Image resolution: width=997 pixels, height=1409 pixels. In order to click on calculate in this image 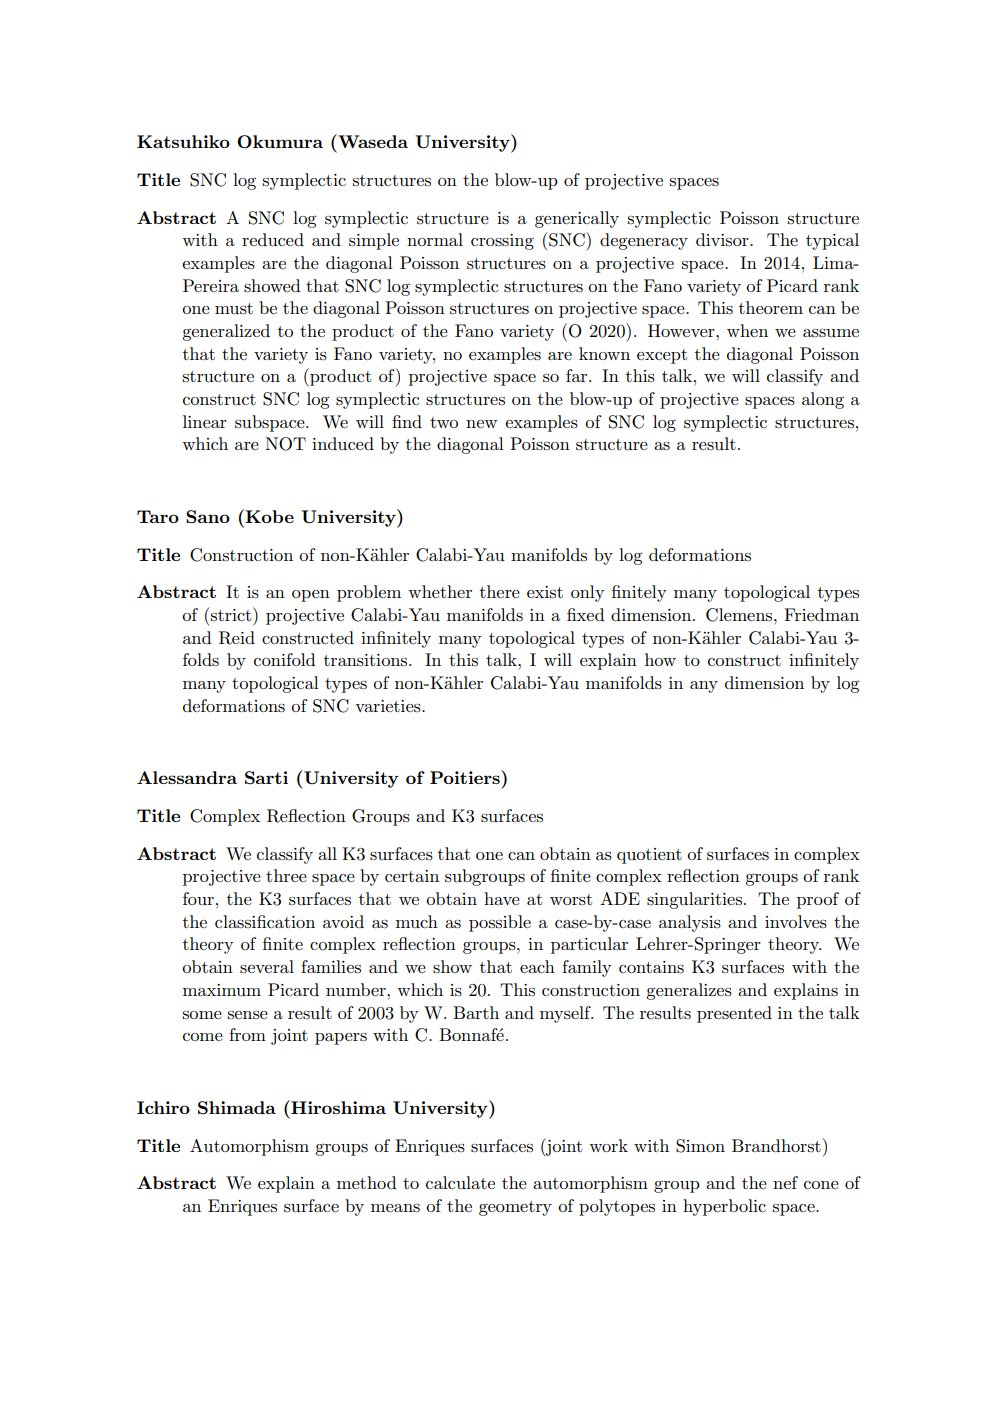, I will do `click(460, 1183)`.
